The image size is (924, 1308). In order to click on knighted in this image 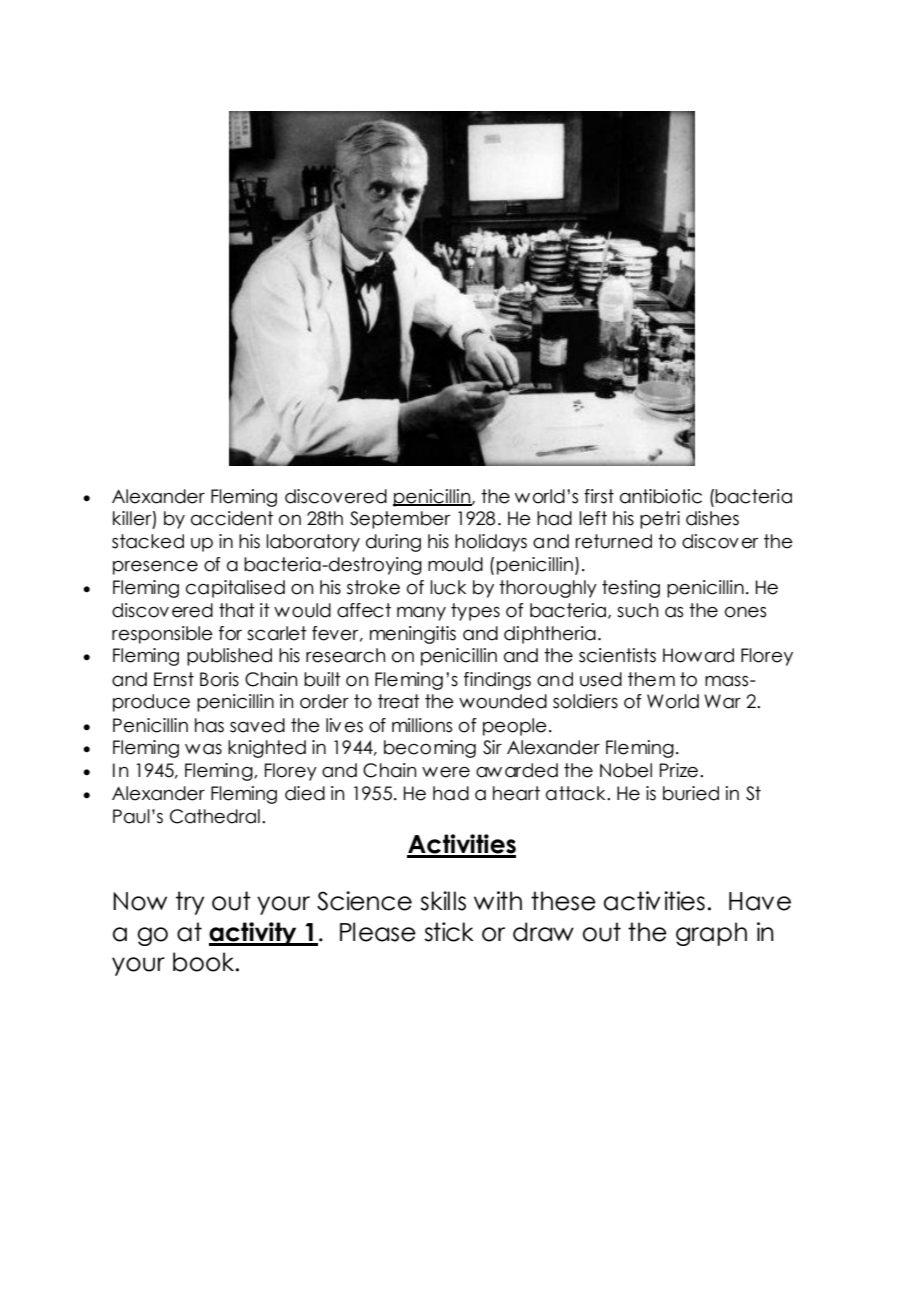, I will do `click(267, 749)`.
